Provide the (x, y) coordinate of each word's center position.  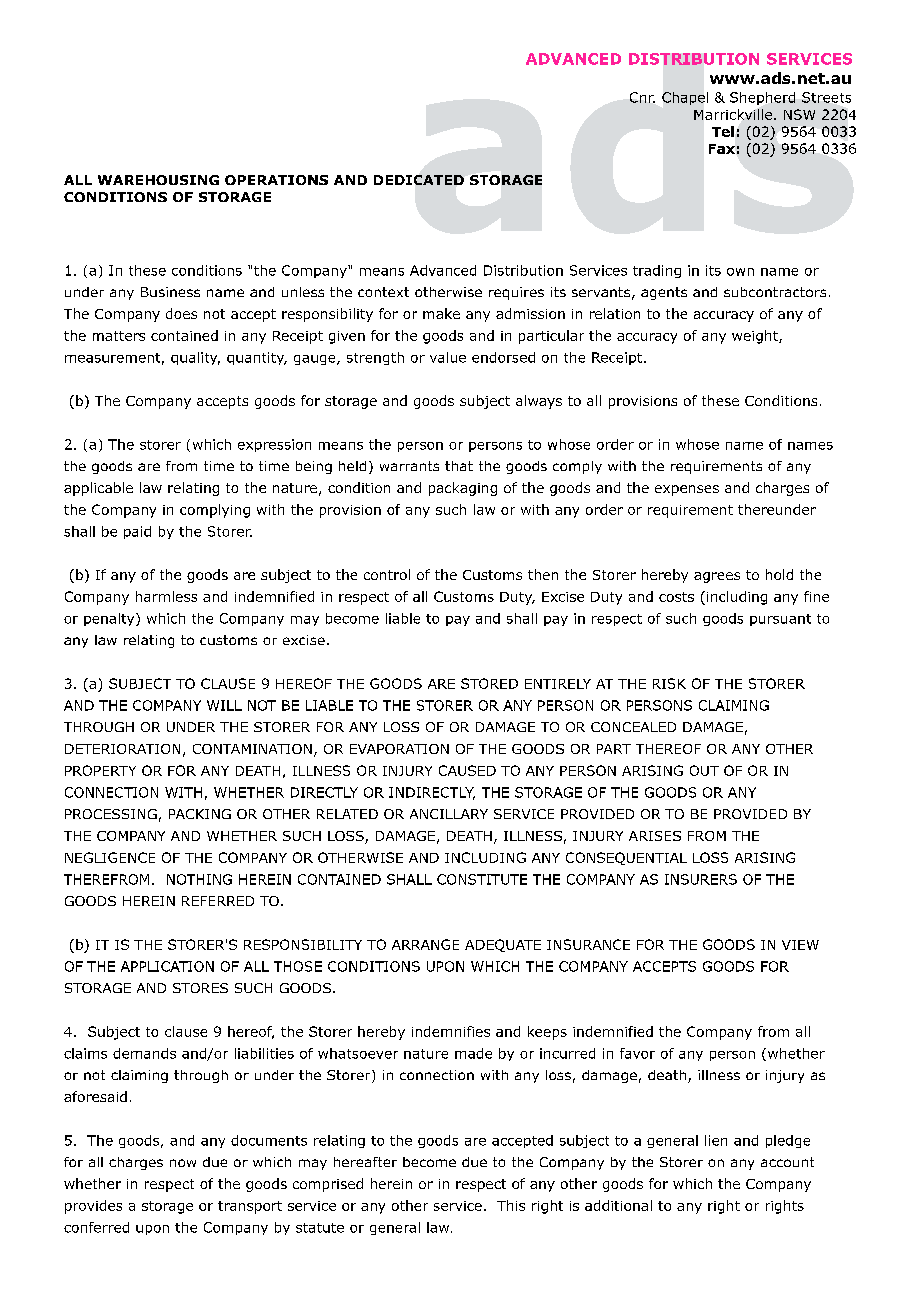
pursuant (780, 620)
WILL (224, 705)
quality (195, 358)
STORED (489, 683)
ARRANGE (425, 944)
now (183, 1163)
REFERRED (218, 901)
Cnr (642, 97)
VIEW (800, 945)
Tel (723, 131)
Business (170, 292)
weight (756, 337)
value (448, 357)
